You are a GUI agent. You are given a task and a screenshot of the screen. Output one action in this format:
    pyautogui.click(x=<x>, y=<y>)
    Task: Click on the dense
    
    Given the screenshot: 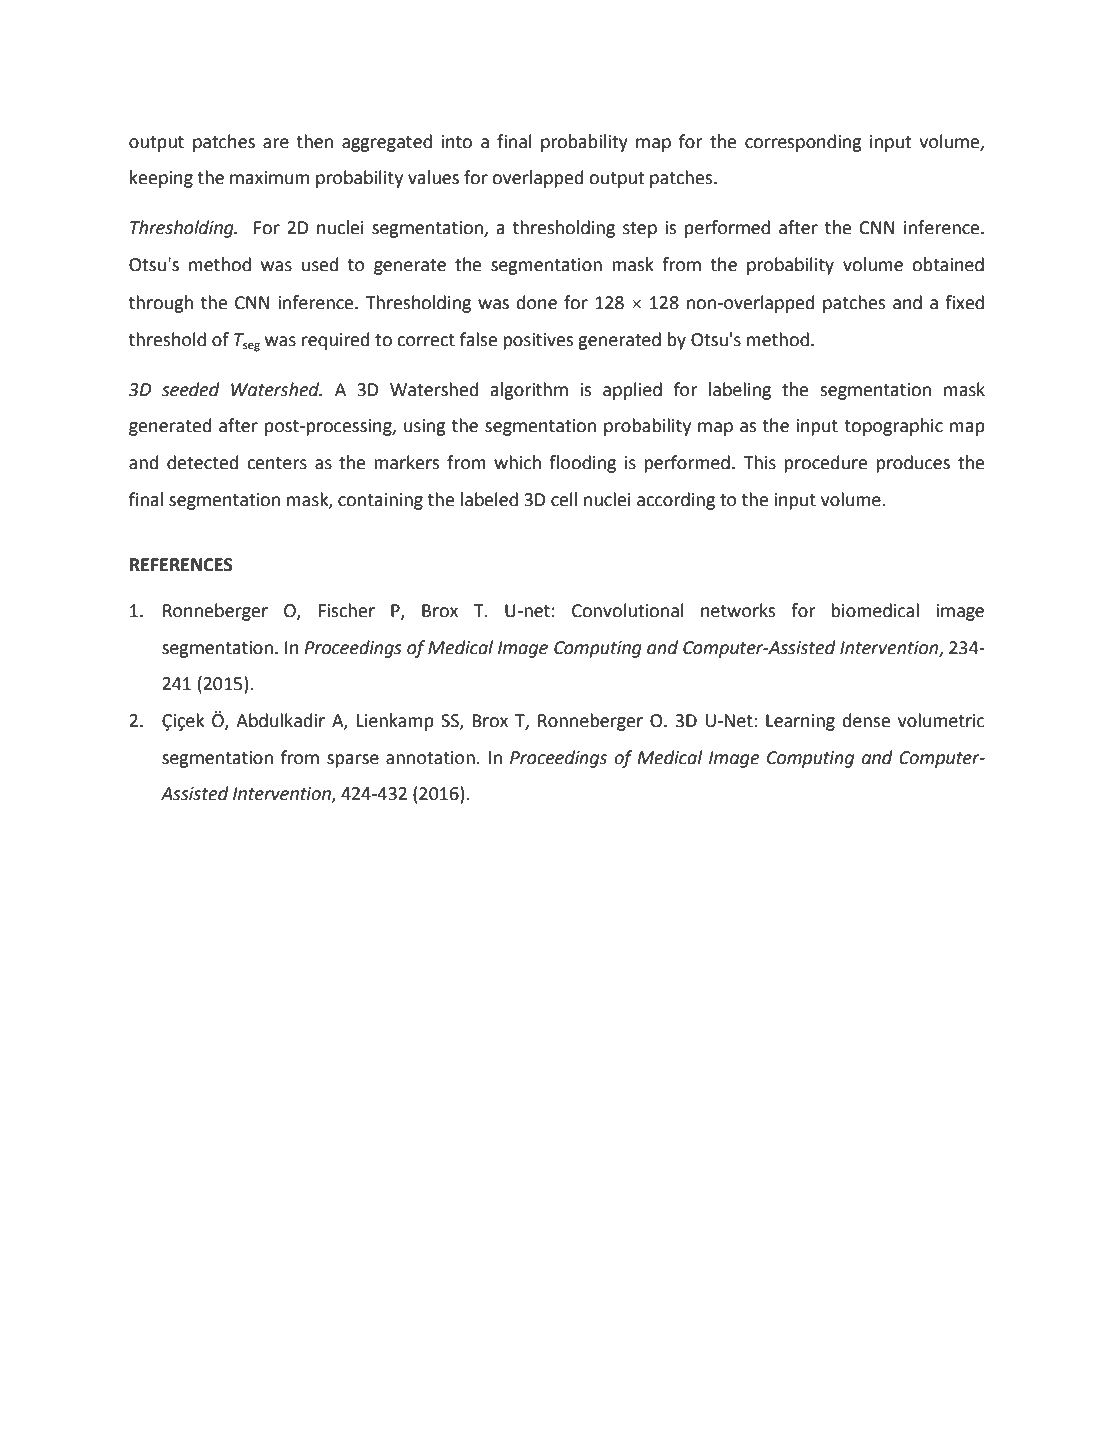 What is the action you would take?
    pyautogui.click(x=866, y=720)
